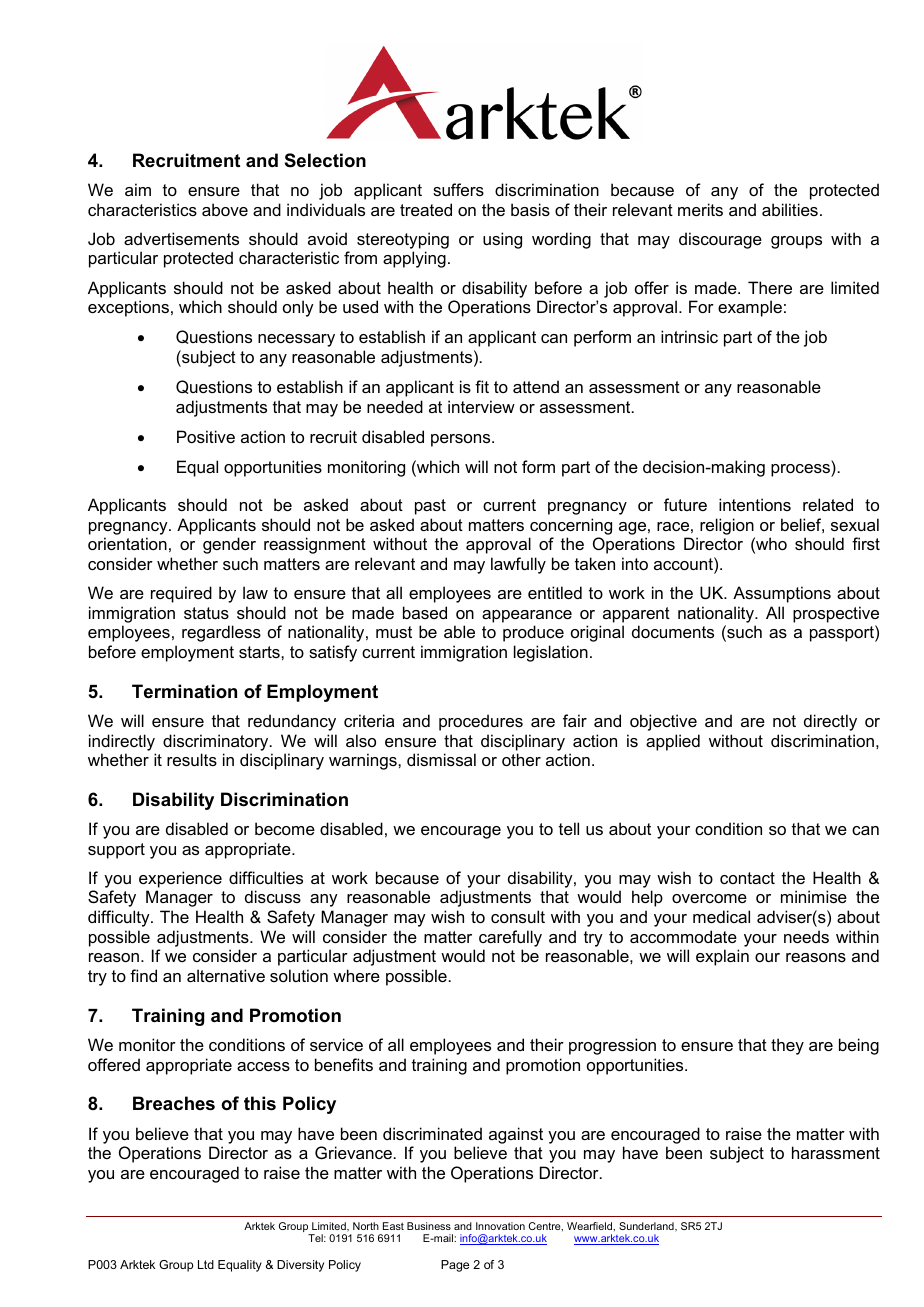 The width and height of the image is (924, 1307). Describe the element at coordinates (510, 938) in the image. I see `carefully` at that location.
